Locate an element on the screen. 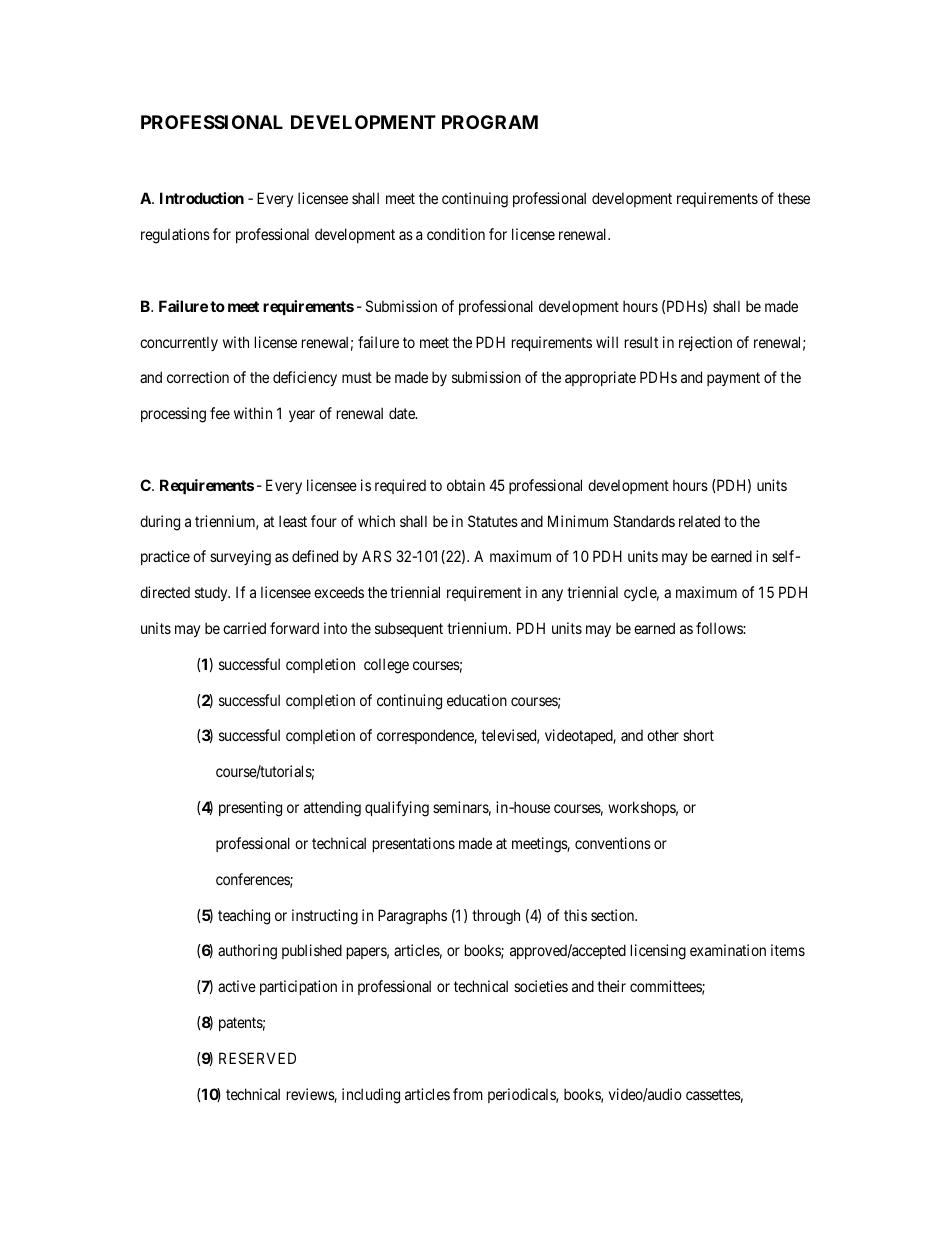  short is located at coordinates (698, 735).
